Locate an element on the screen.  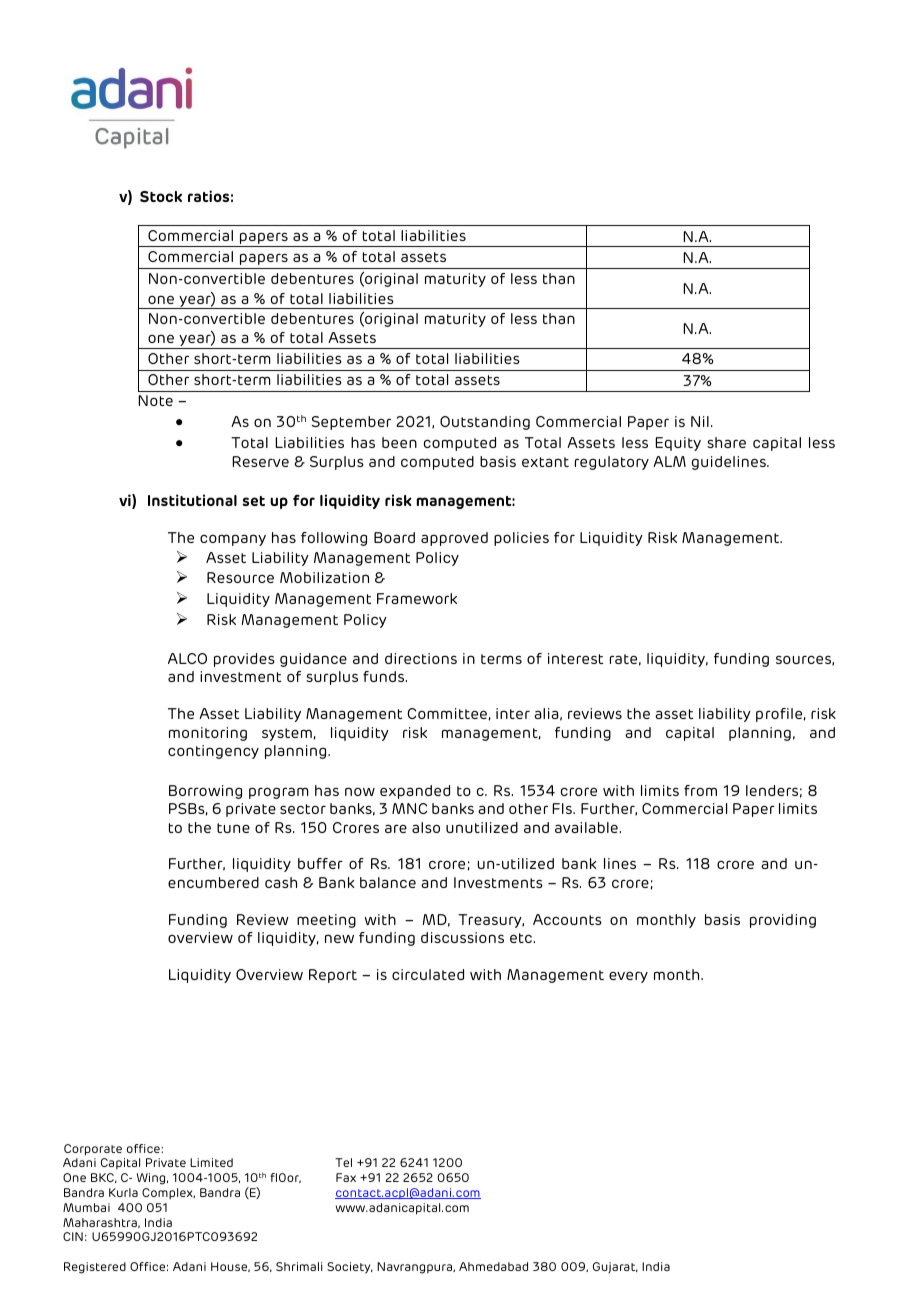
Stock is located at coordinates (161, 196).
